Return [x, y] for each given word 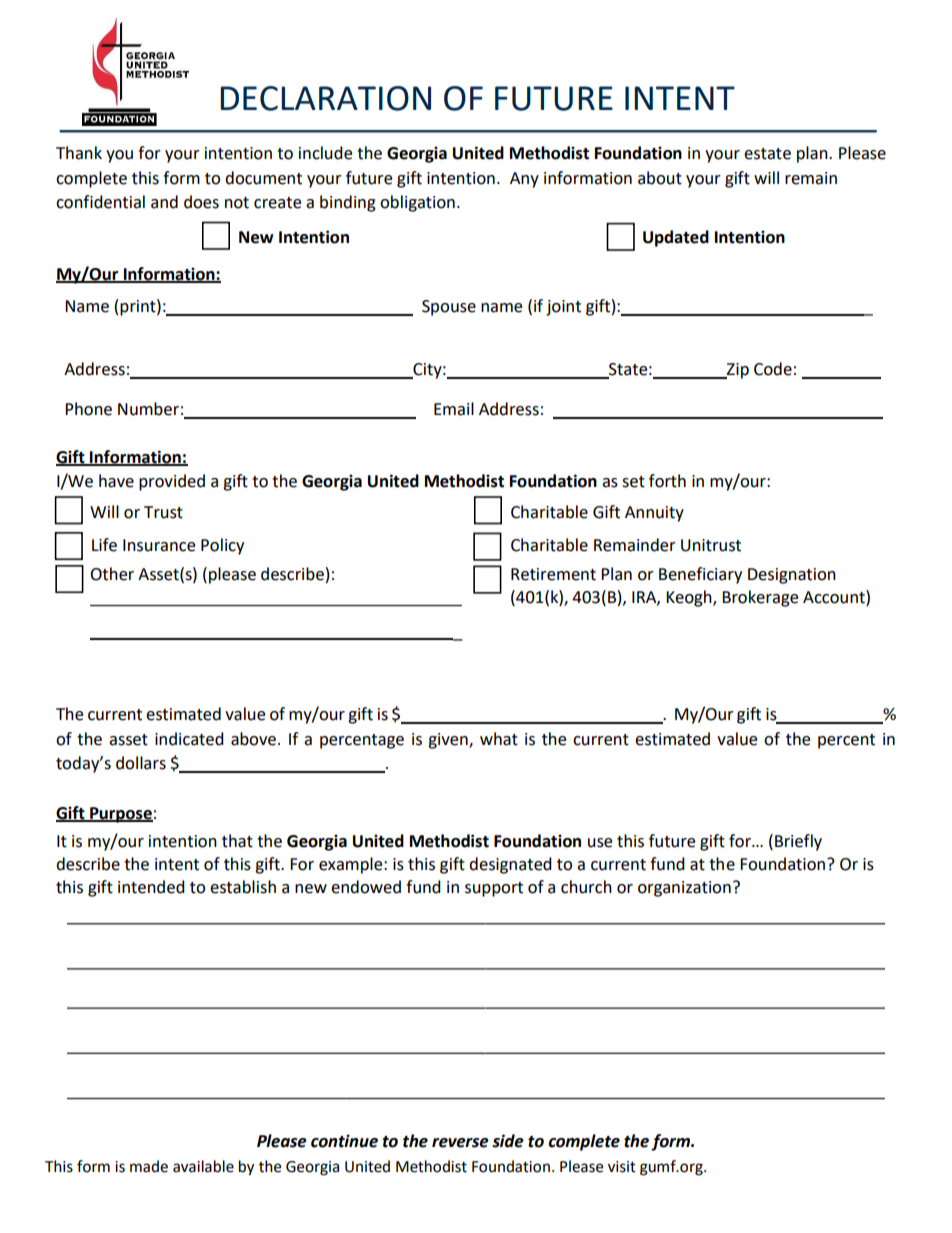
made [149, 1166]
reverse [460, 1143]
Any [524, 180]
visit [622, 1167]
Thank [79, 153]
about [660, 178]
